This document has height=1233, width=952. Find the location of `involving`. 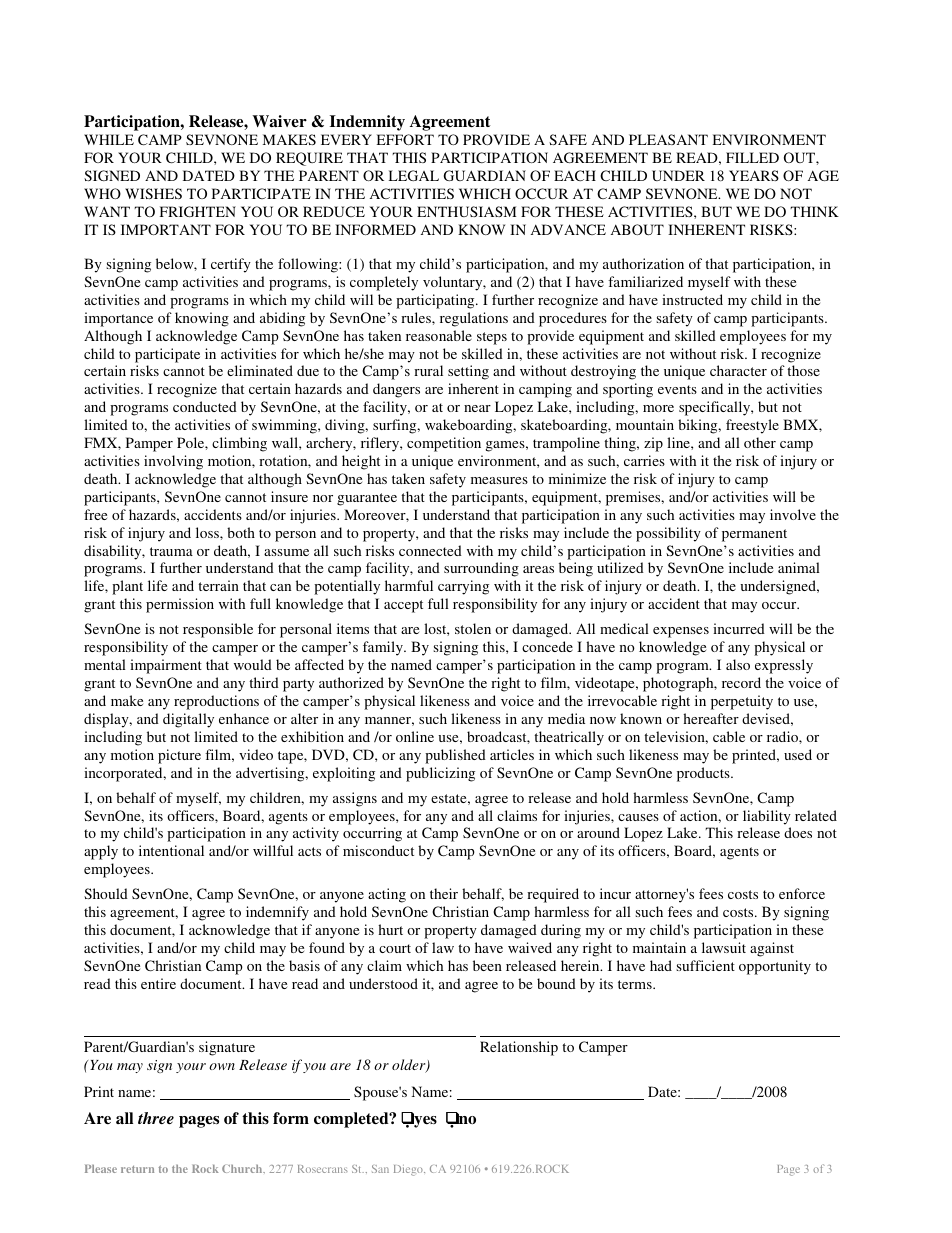

involving is located at coordinates (173, 462).
